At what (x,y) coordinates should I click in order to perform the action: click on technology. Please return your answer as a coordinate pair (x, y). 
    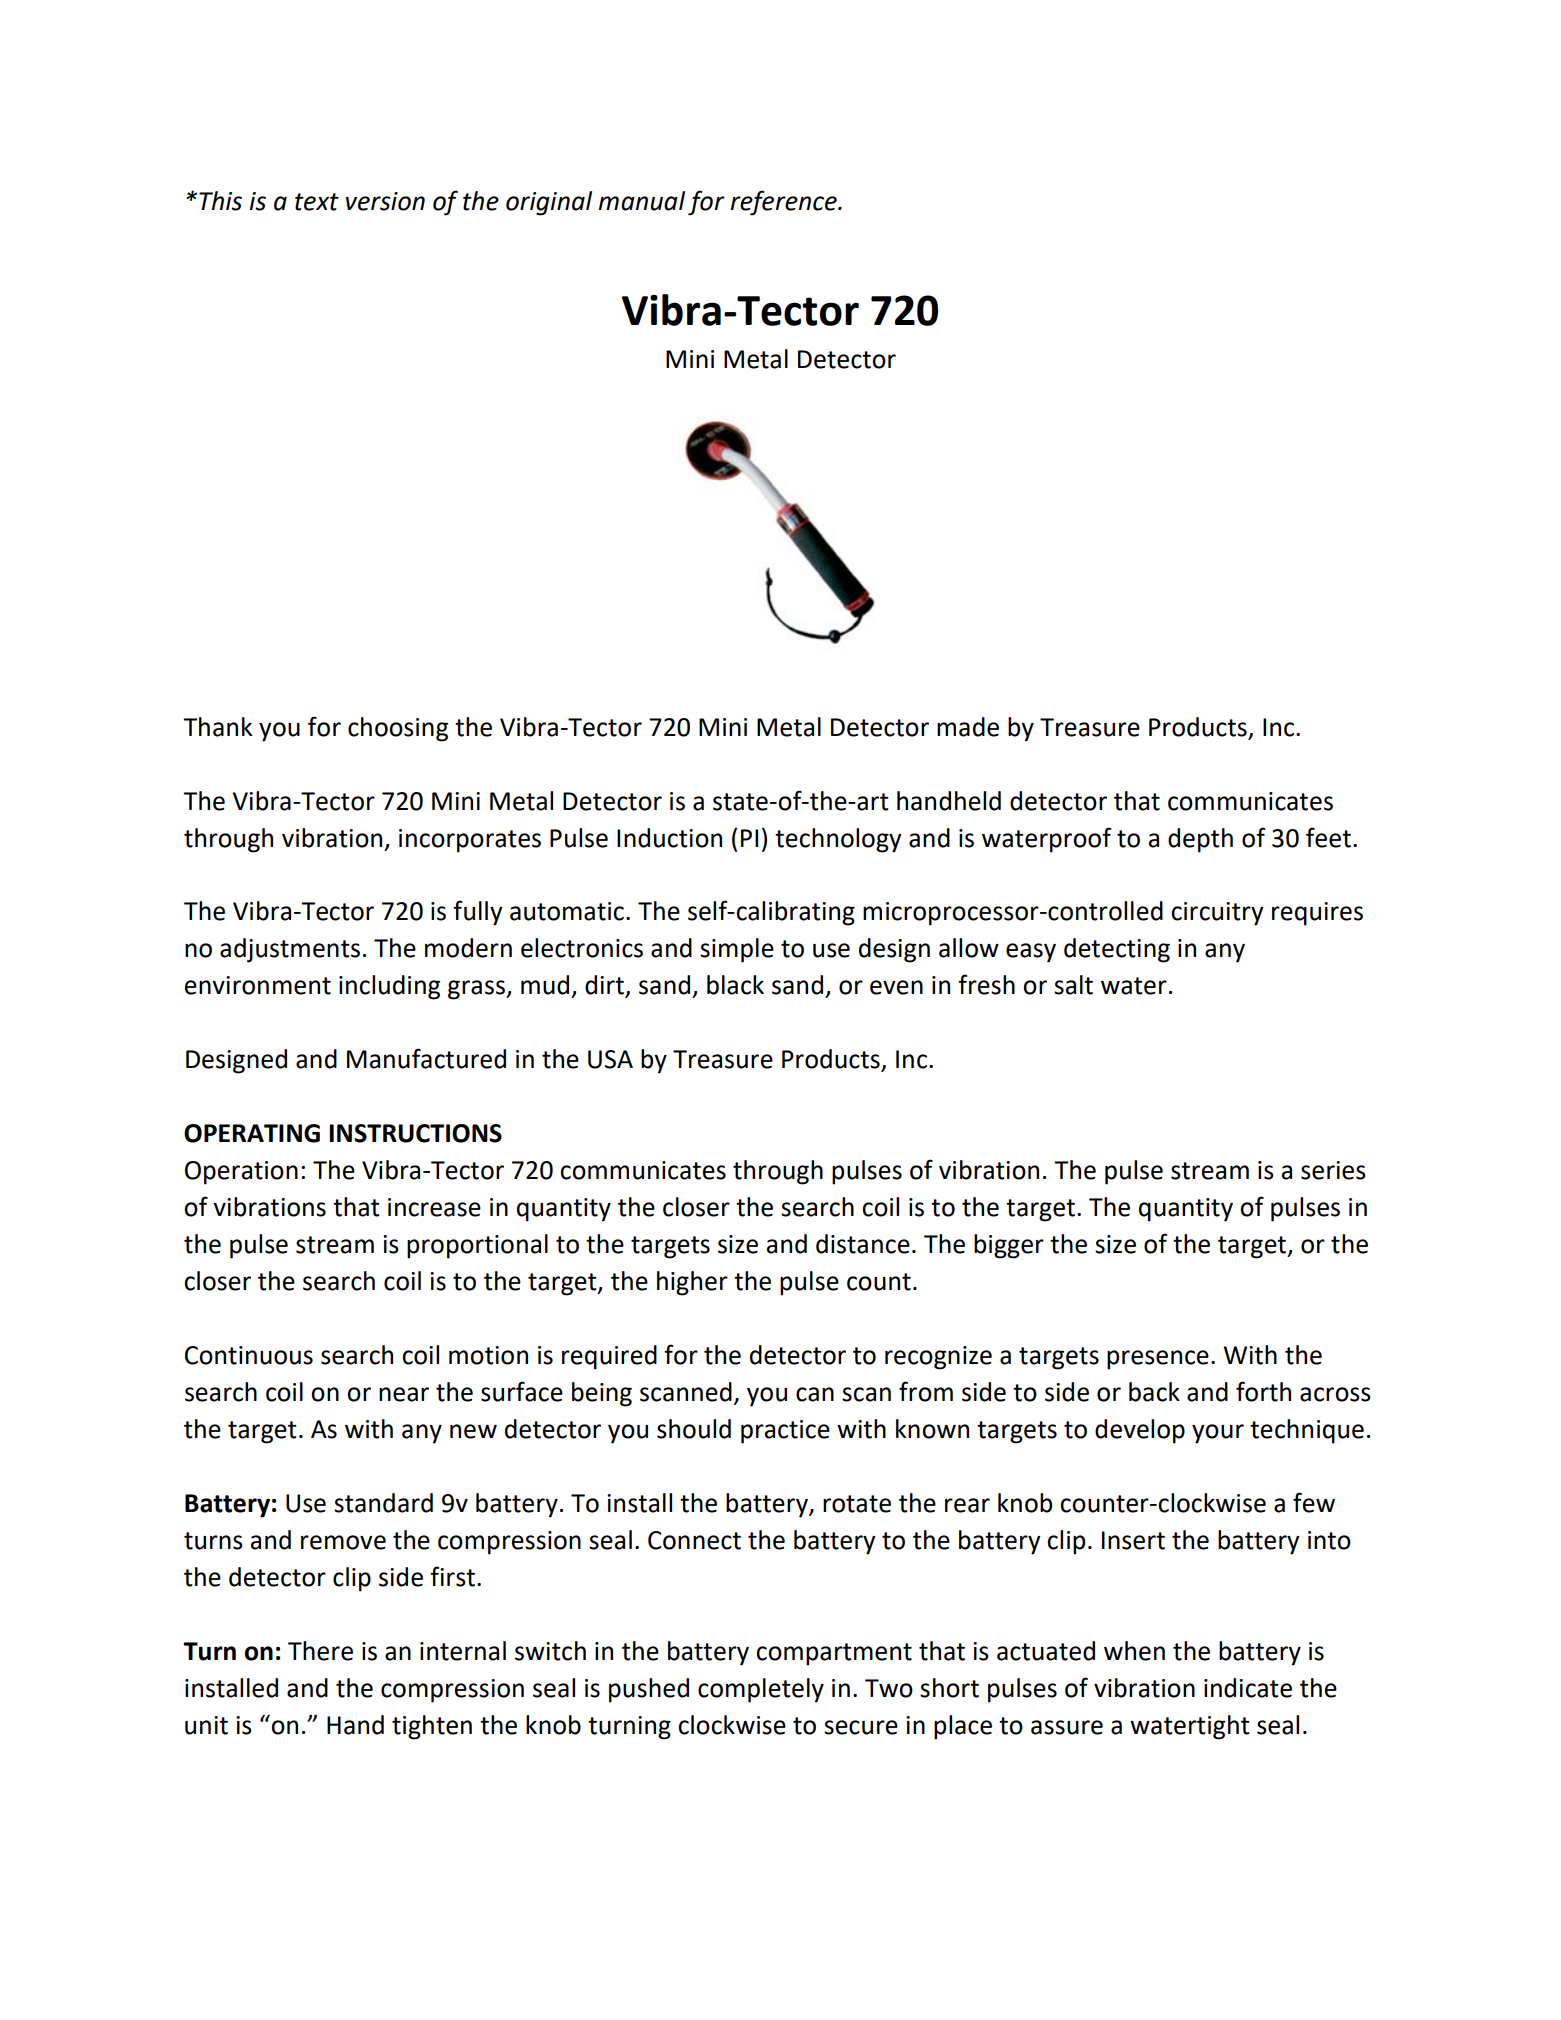
    Looking at the image, I should click on (838, 840).
